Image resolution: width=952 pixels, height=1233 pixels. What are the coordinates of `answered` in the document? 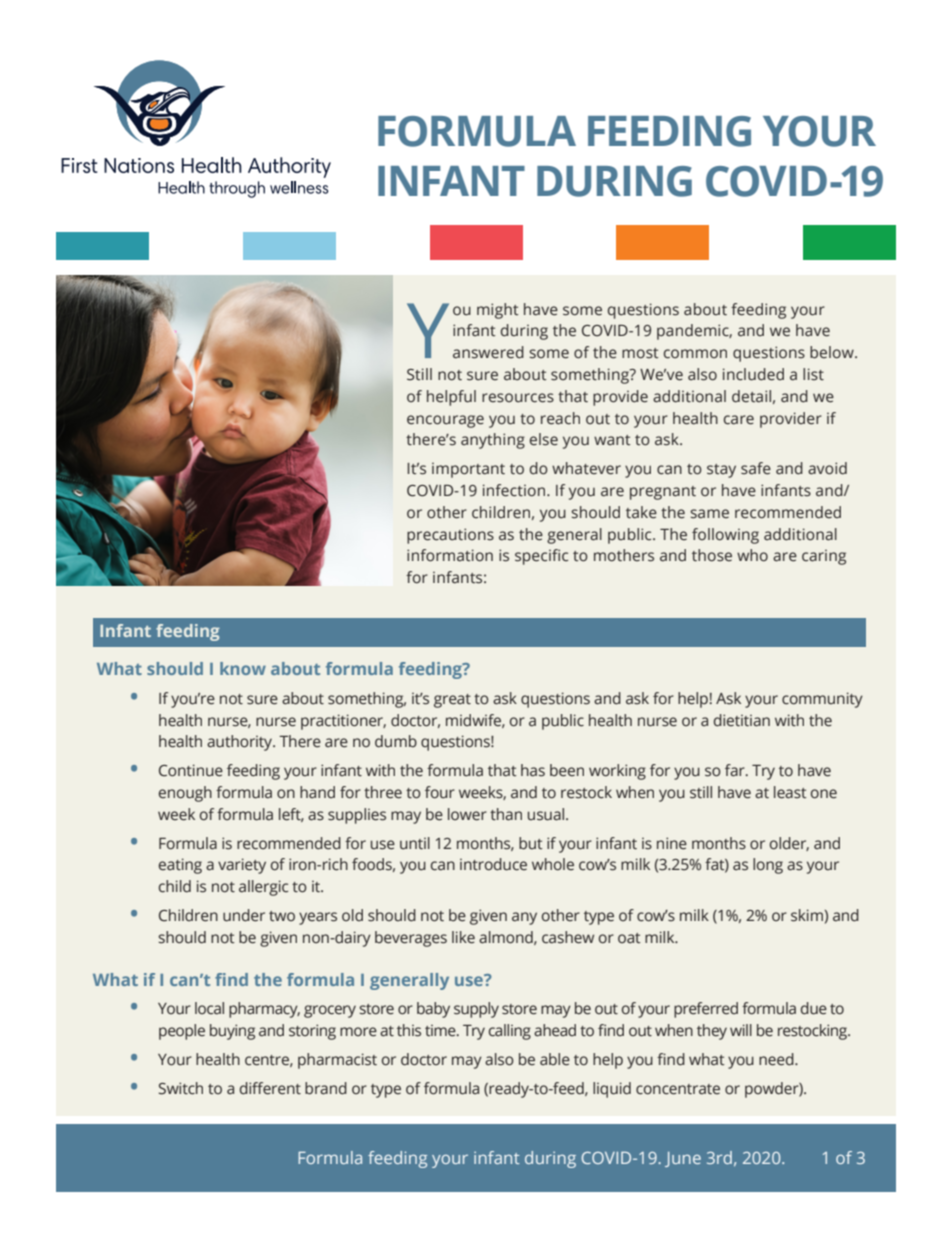 It's located at (488, 352).
